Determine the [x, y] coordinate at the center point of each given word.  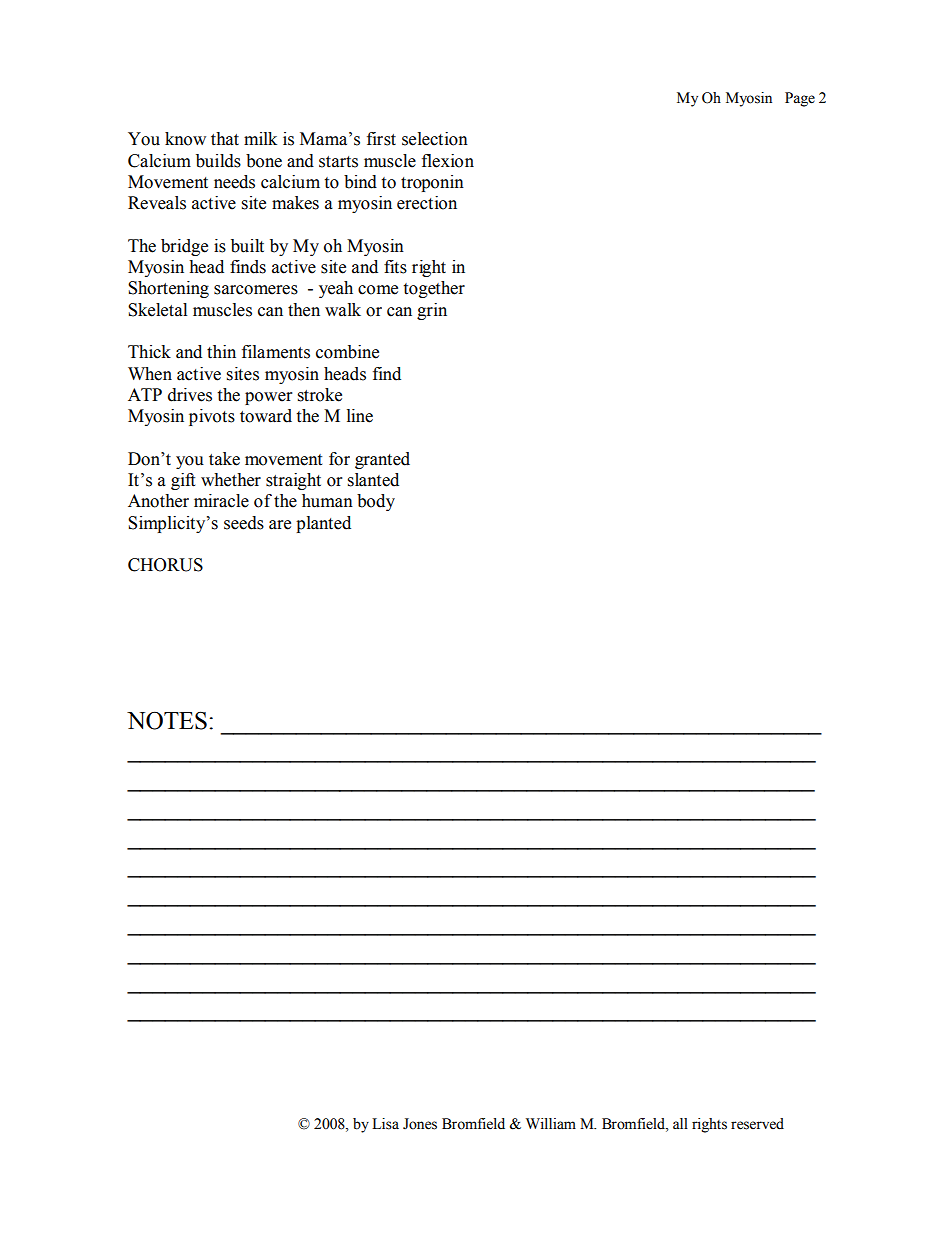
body [376, 502]
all [680, 1123]
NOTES [167, 720]
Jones [420, 1124]
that [225, 139]
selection [435, 139]
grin [432, 311]
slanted [373, 480]
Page [800, 99]
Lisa [385, 1124]
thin [221, 352]
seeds [244, 523]
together [434, 289]
